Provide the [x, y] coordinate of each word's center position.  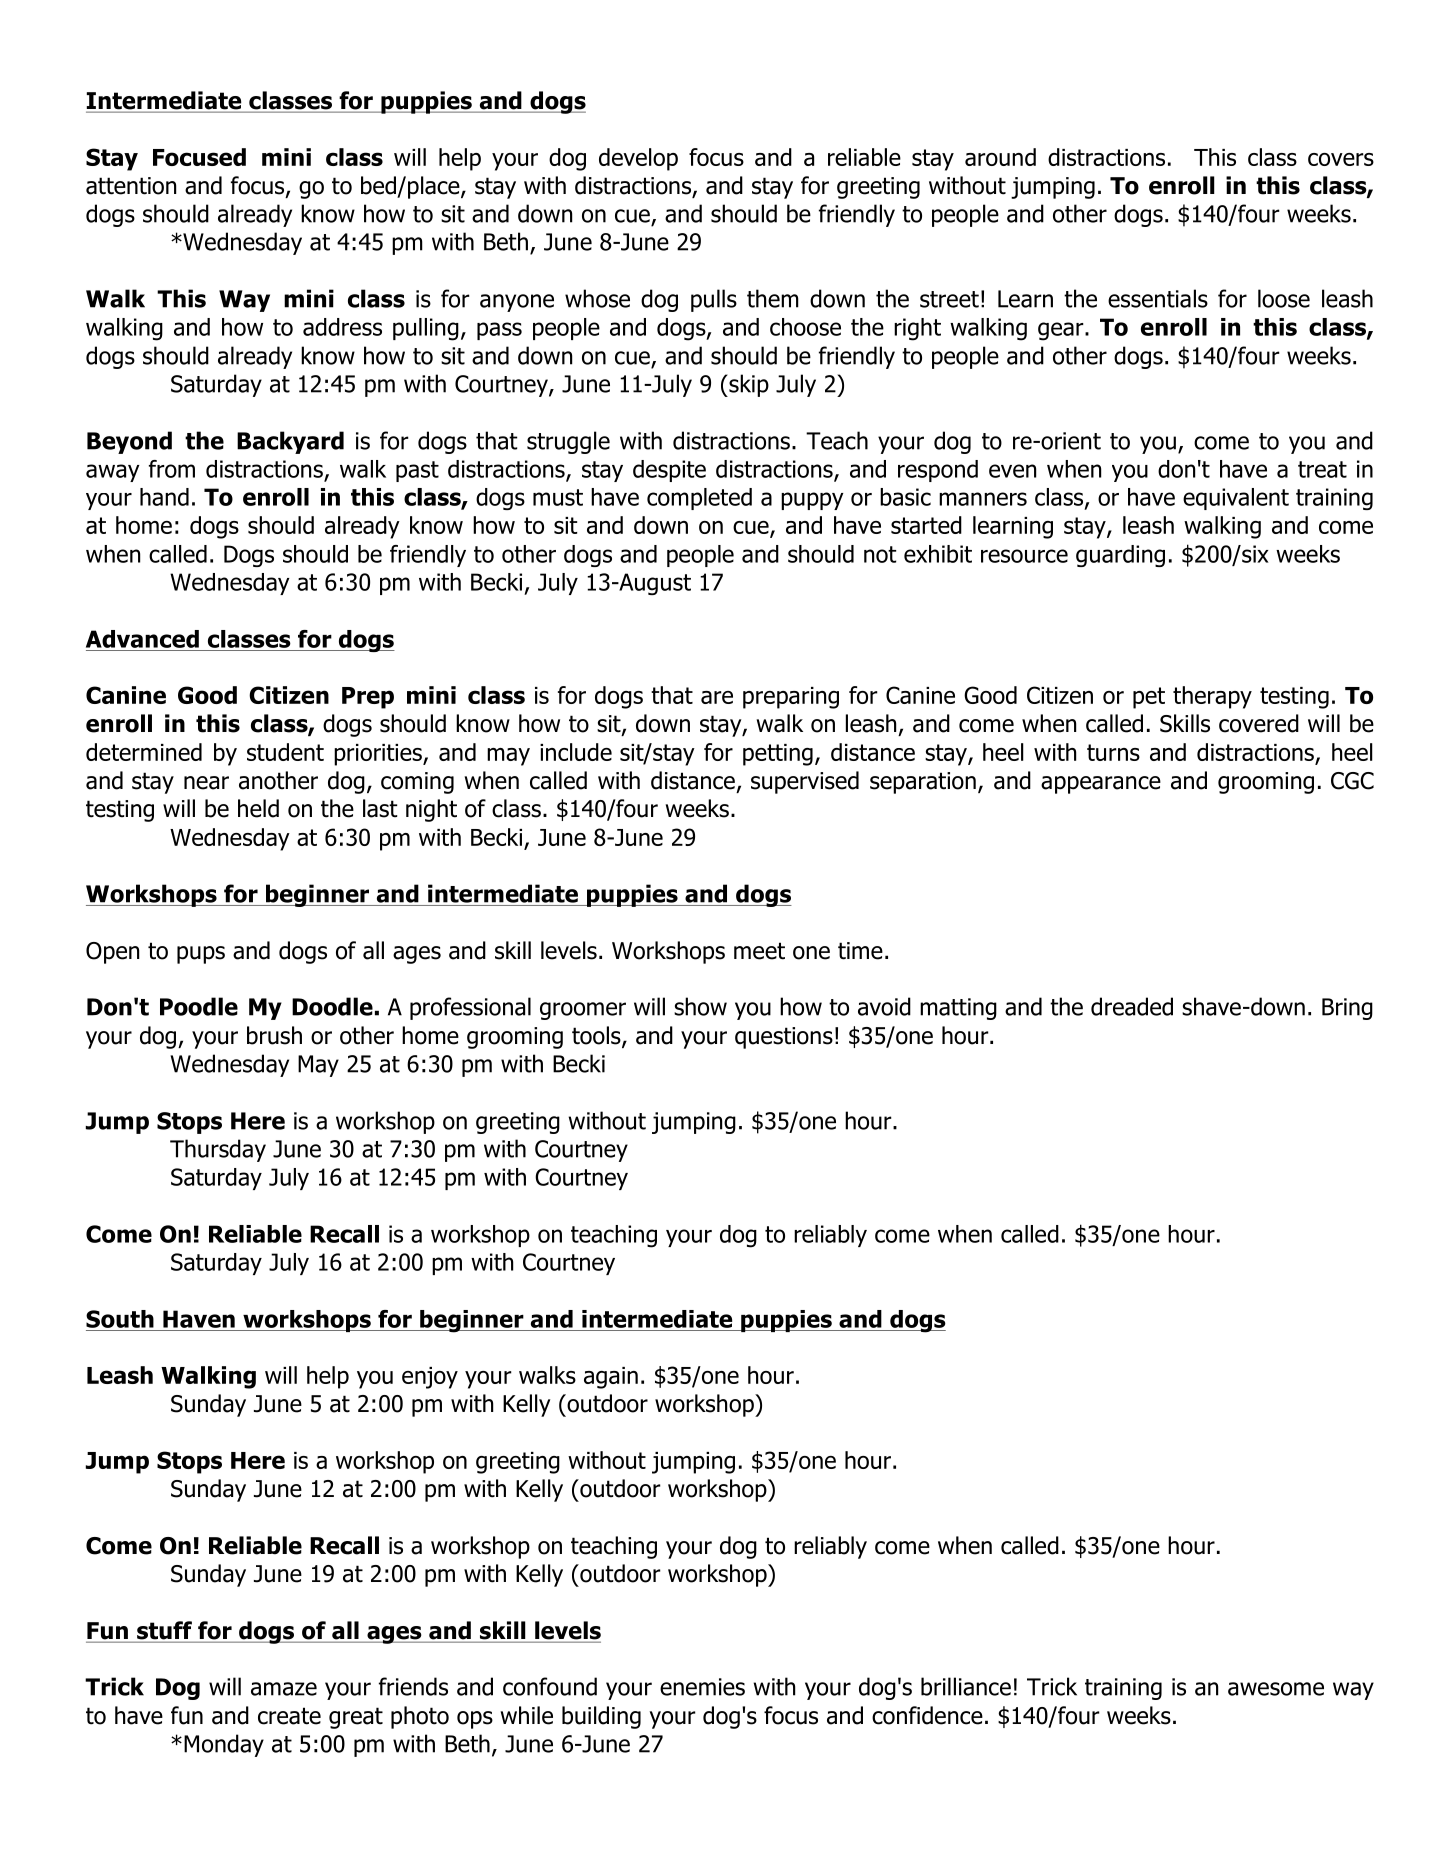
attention [131, 186]
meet [759, 951]
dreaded [1132, 1006]
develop [638, 159]
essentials [1158, 298]
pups [201, 955]
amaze [284, 1689]
